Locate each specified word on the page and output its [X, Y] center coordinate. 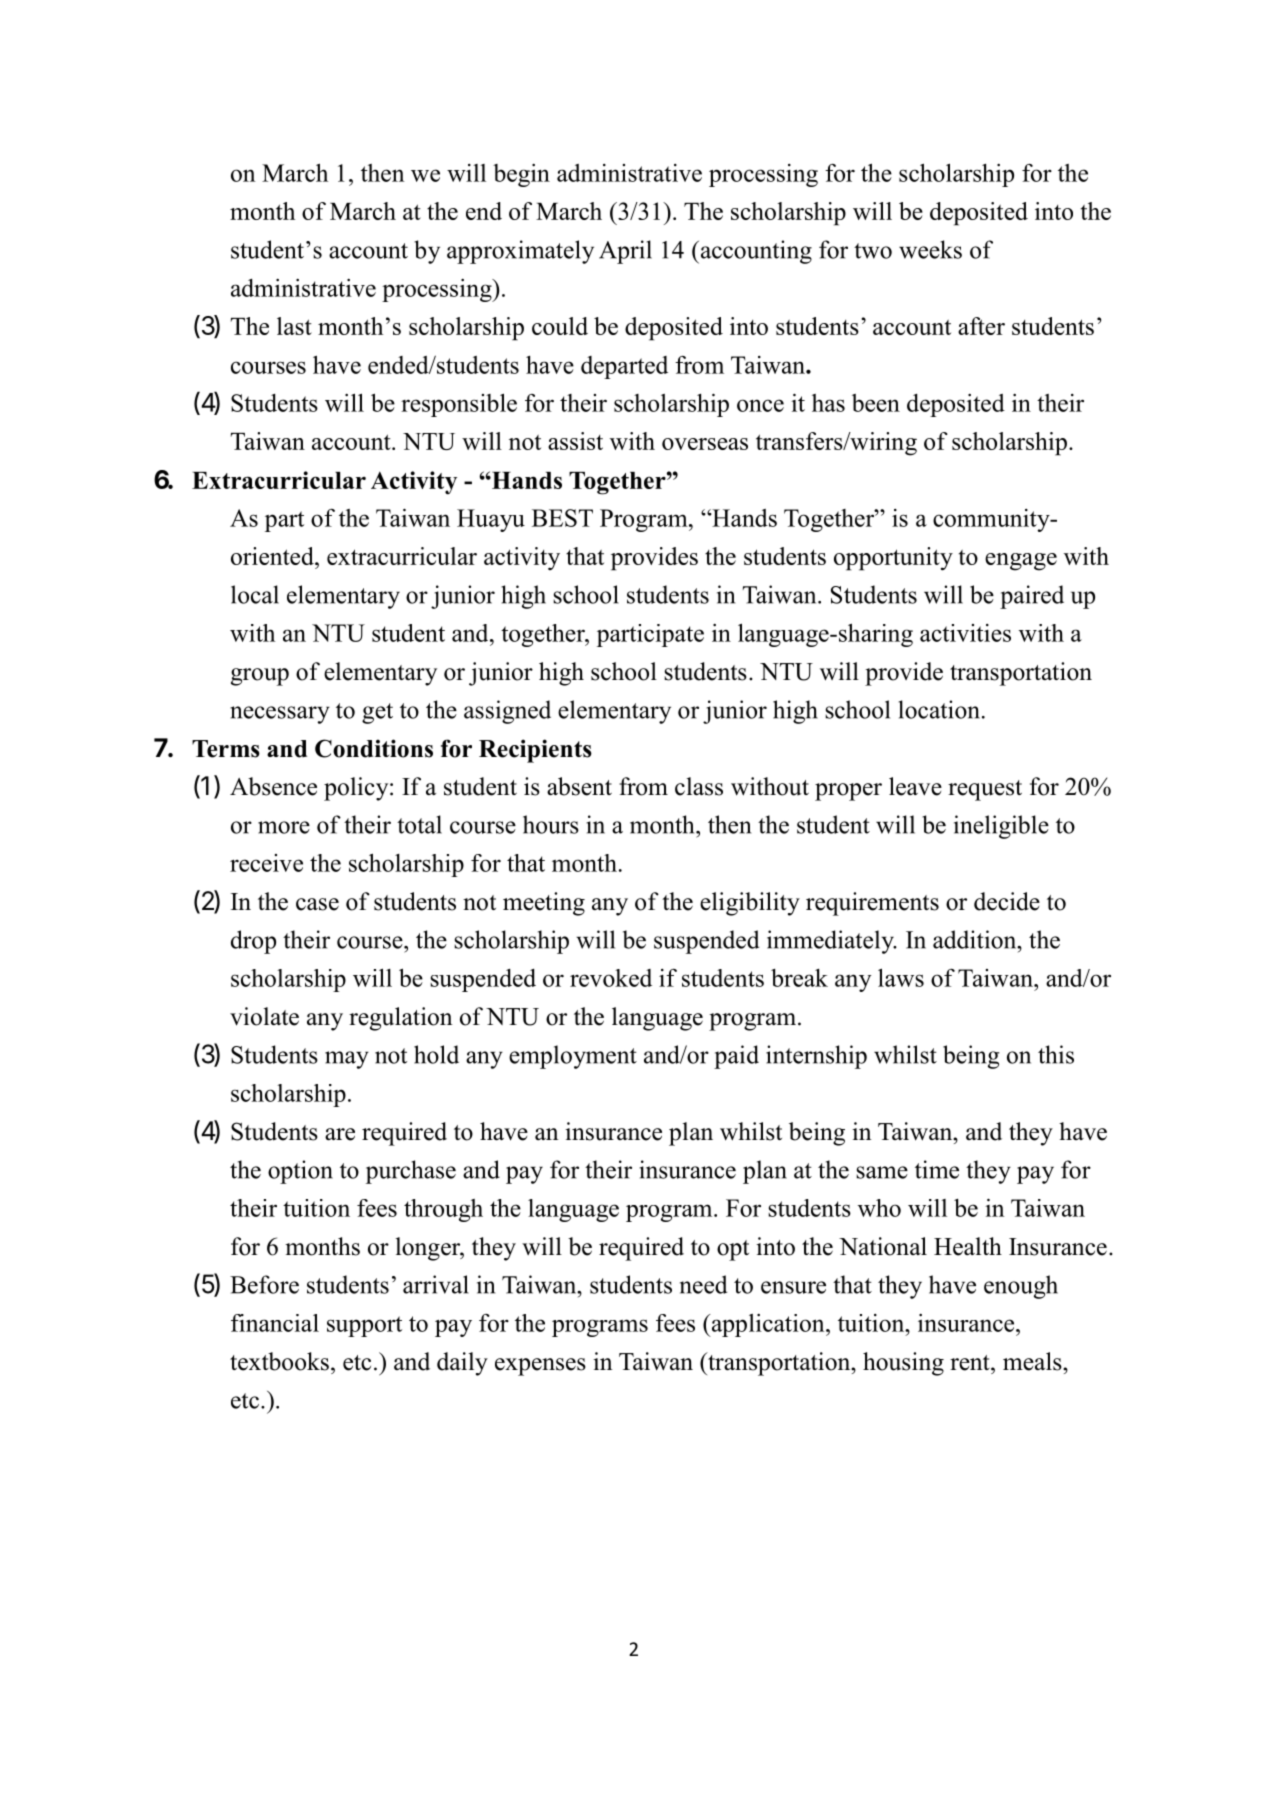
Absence [273, 786]
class [699, 786]
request [985, 790]
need [703, 1284]
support [364, 1326]
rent [971, 1363]
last [294, 326]
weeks [930, 249]
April [625, 252]
